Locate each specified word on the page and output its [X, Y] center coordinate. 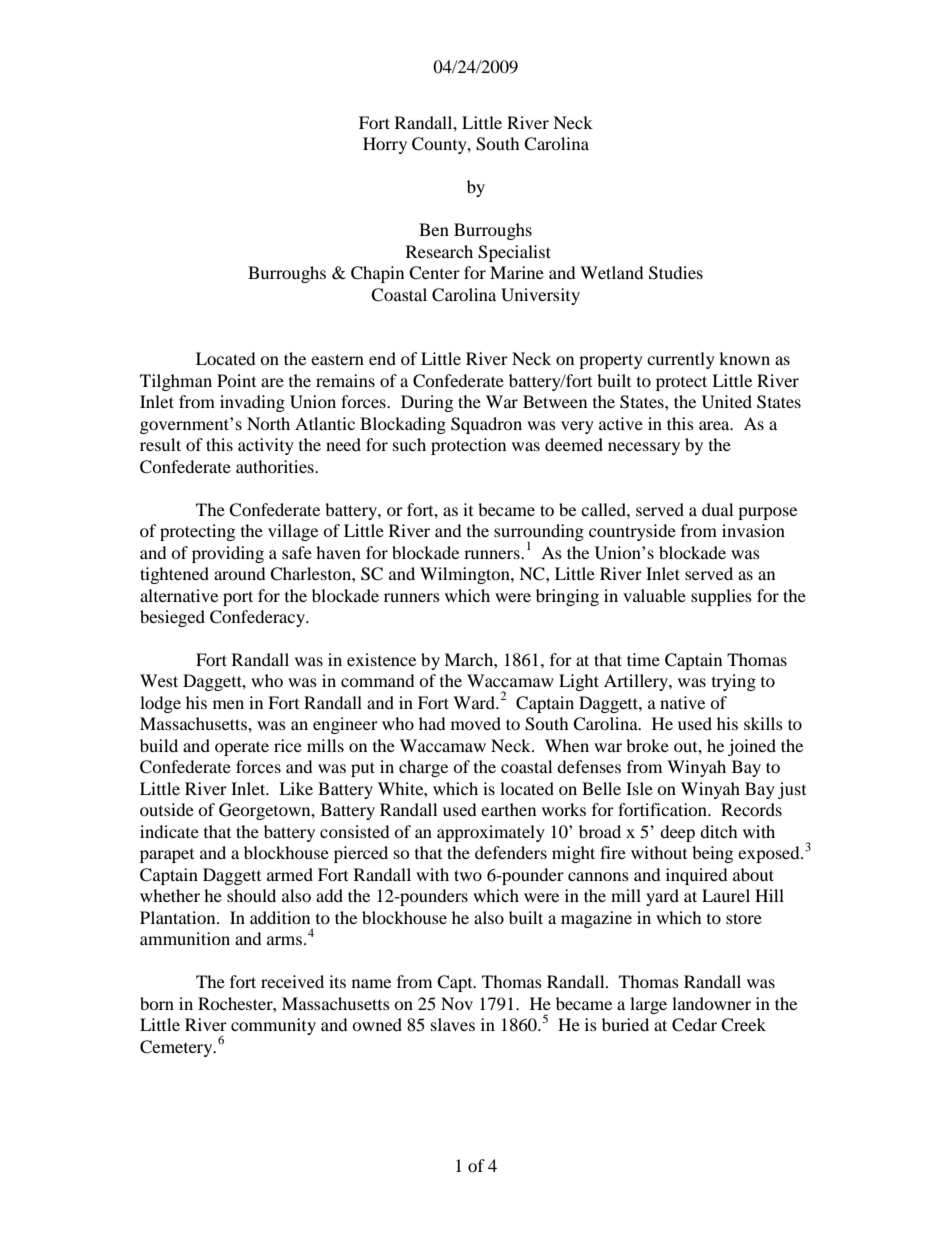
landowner [711, 1003]
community [273, 1026]
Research [439, 251]
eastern [337, 359]
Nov [457, 1003]
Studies [676, 273]
